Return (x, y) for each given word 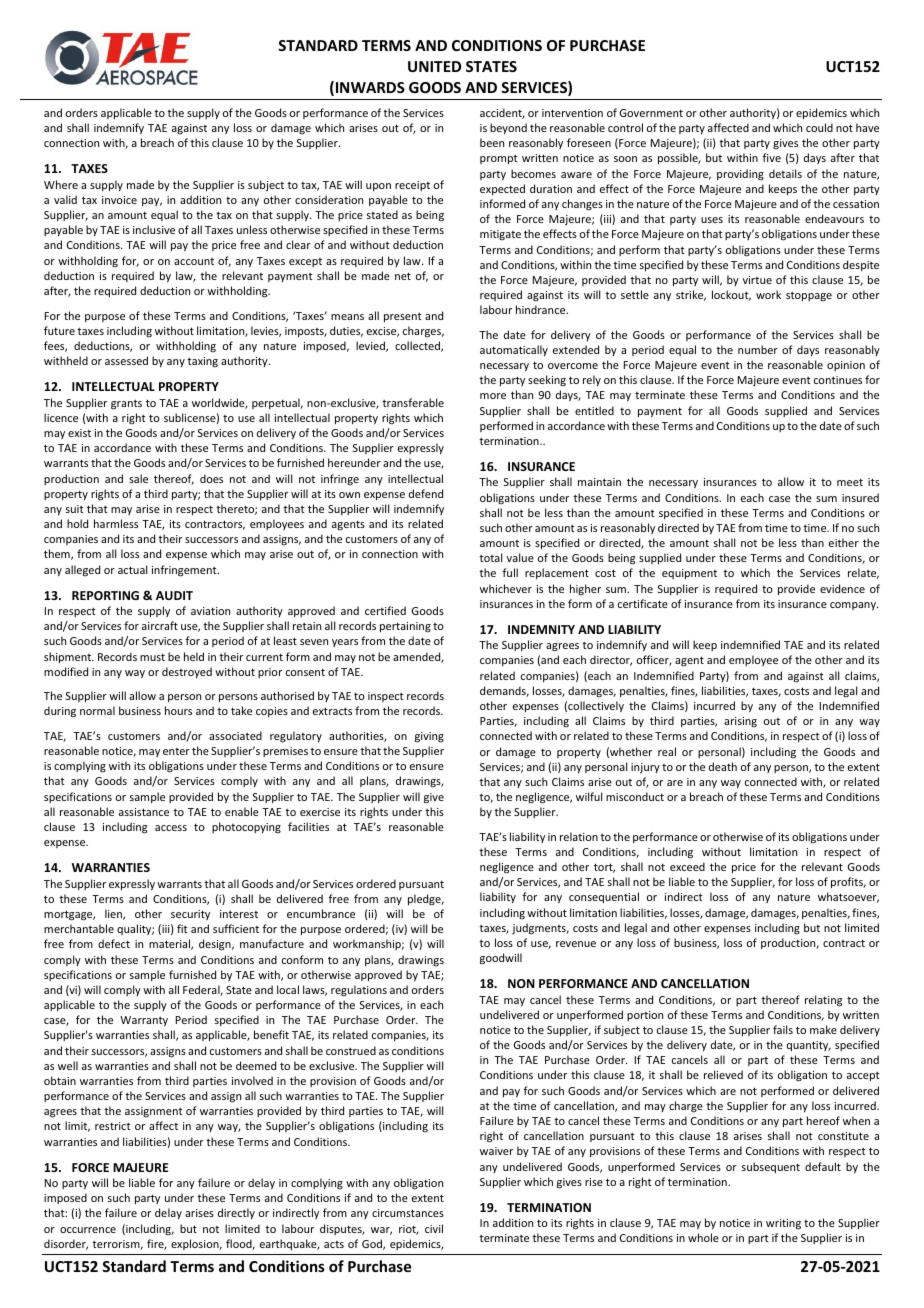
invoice (119, 200)
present (403, 317)
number (758, 349)
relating (823, 1001)
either (844, 542)
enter (176, 751)
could (819, 127)
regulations (359, 991)
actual (132, 569)
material (170, 944)
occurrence (88, 1230)
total (490, 557)
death (723, 766)
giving (429, 737)
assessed (126, 360)
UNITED (434, 66)
